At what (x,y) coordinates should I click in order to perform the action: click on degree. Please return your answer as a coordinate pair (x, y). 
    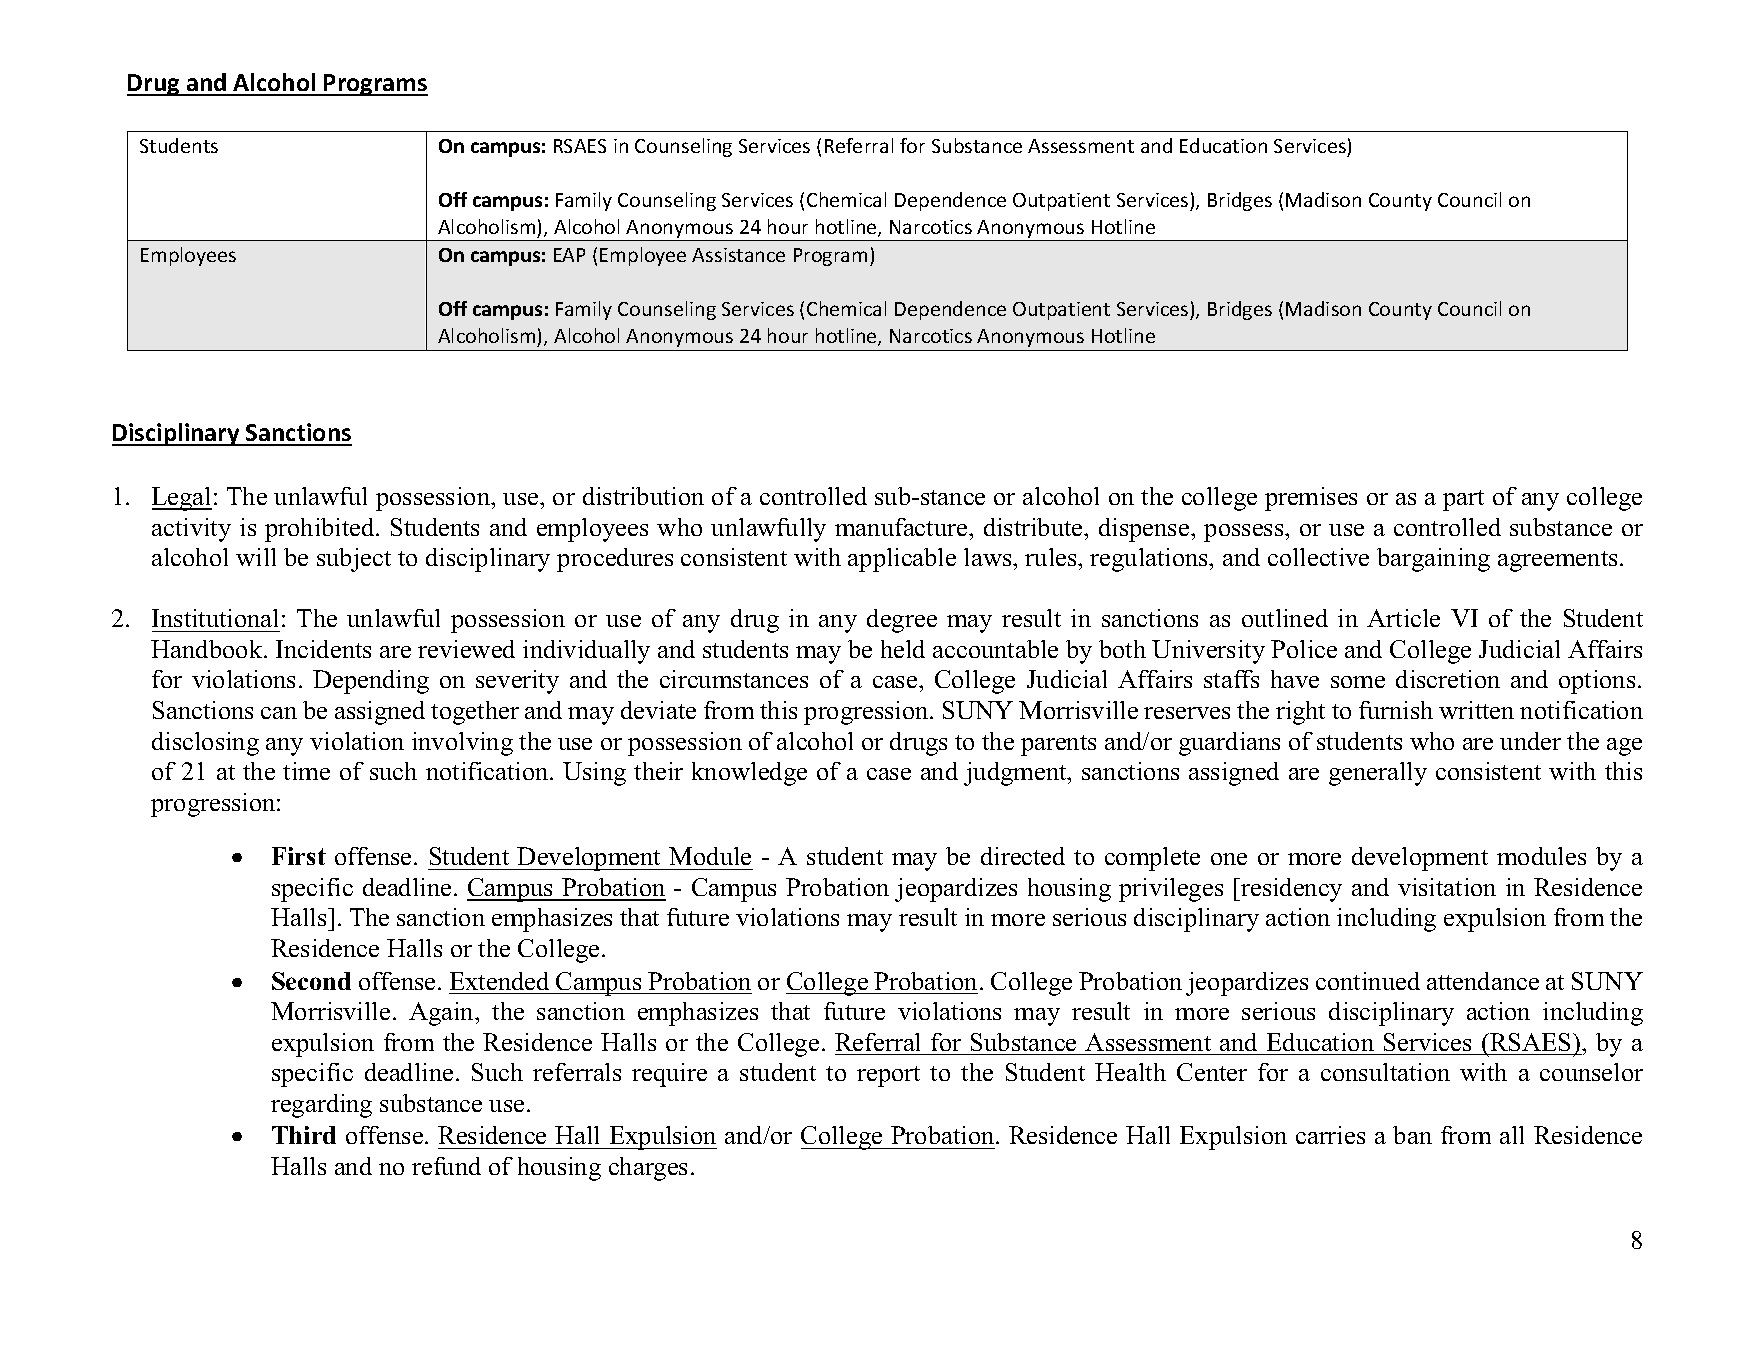
    Looking at the image, I should click on (902, 621).
